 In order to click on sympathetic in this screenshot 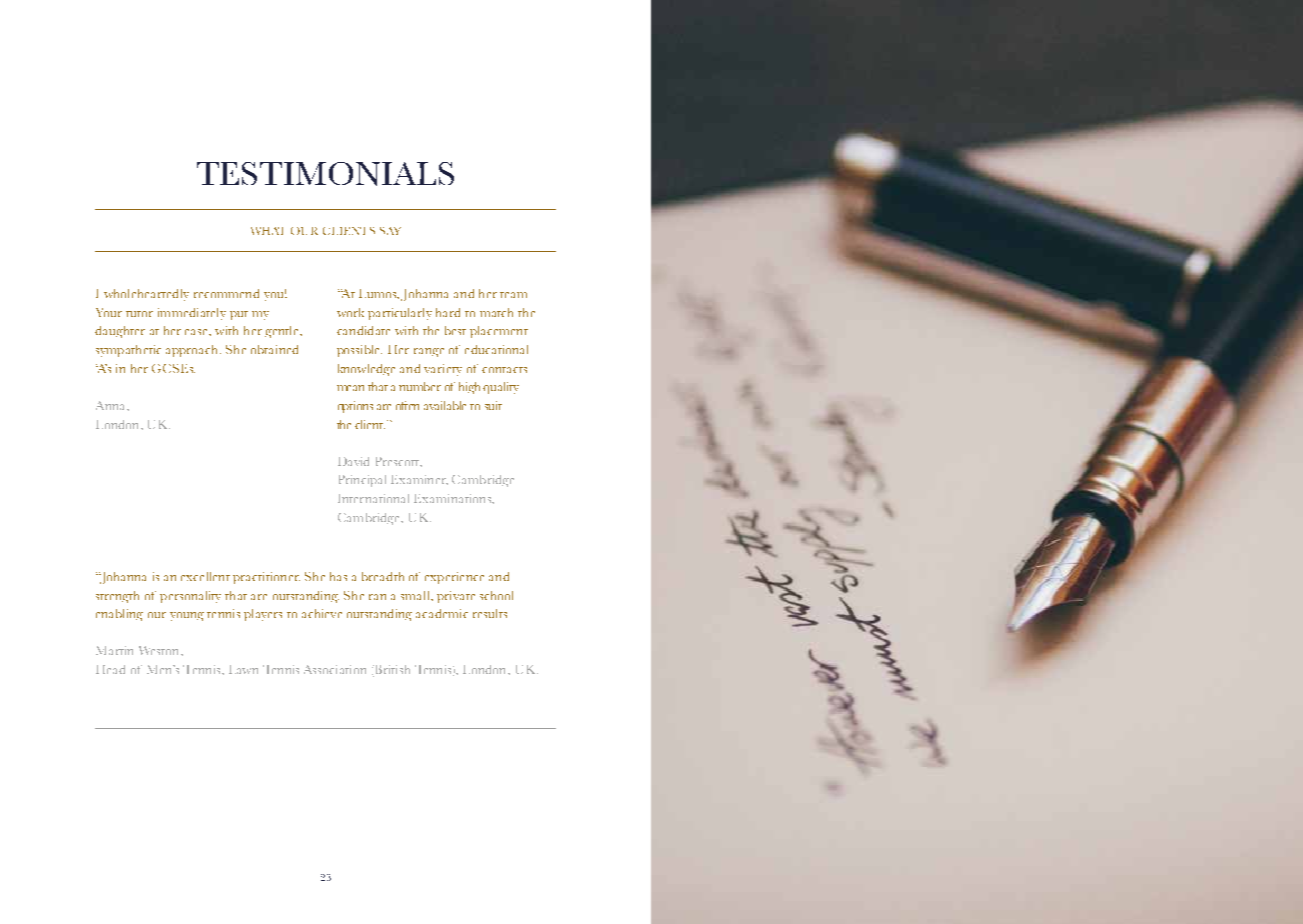, I will do `click(128, 351)`.
